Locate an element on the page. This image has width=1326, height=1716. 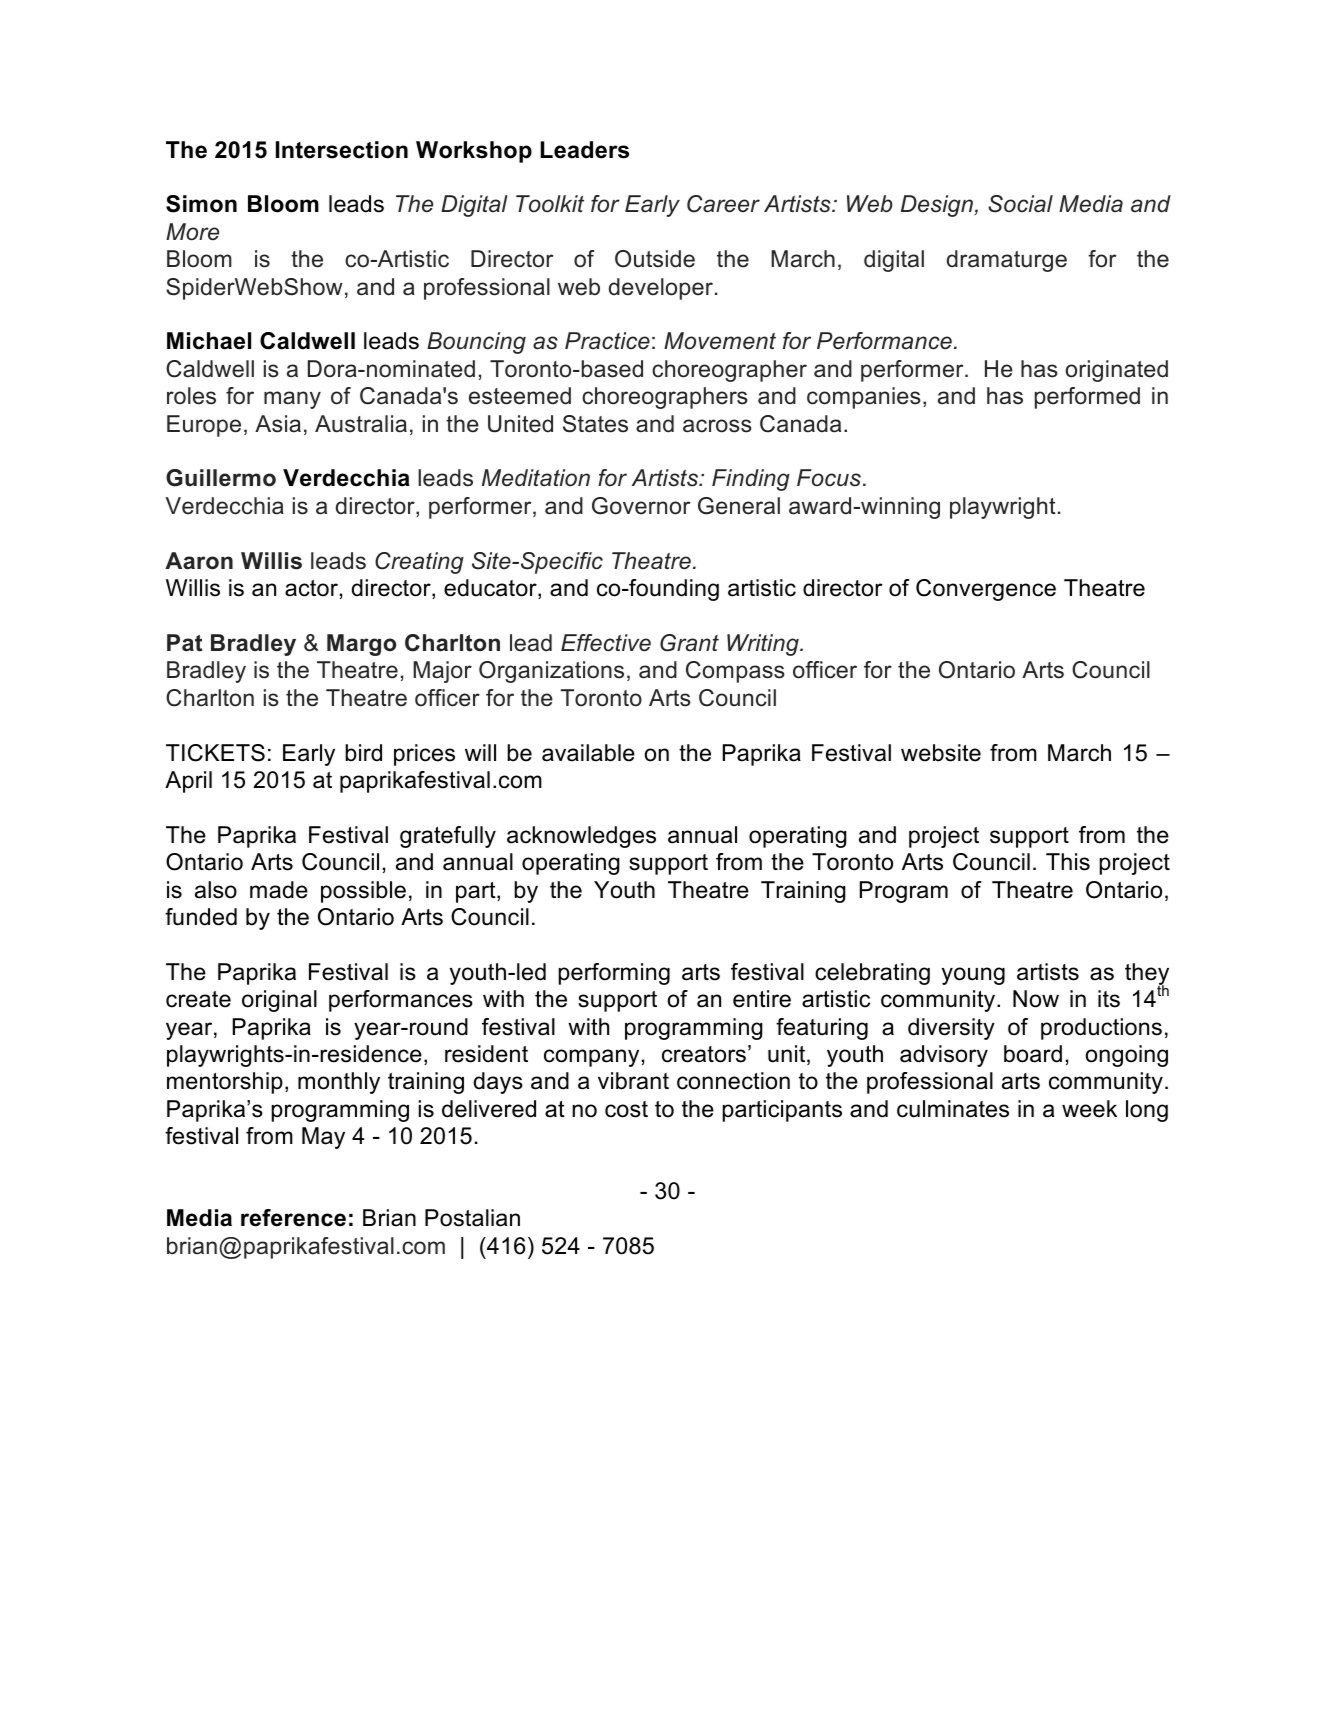
young is located at coordinates (973, 976).
